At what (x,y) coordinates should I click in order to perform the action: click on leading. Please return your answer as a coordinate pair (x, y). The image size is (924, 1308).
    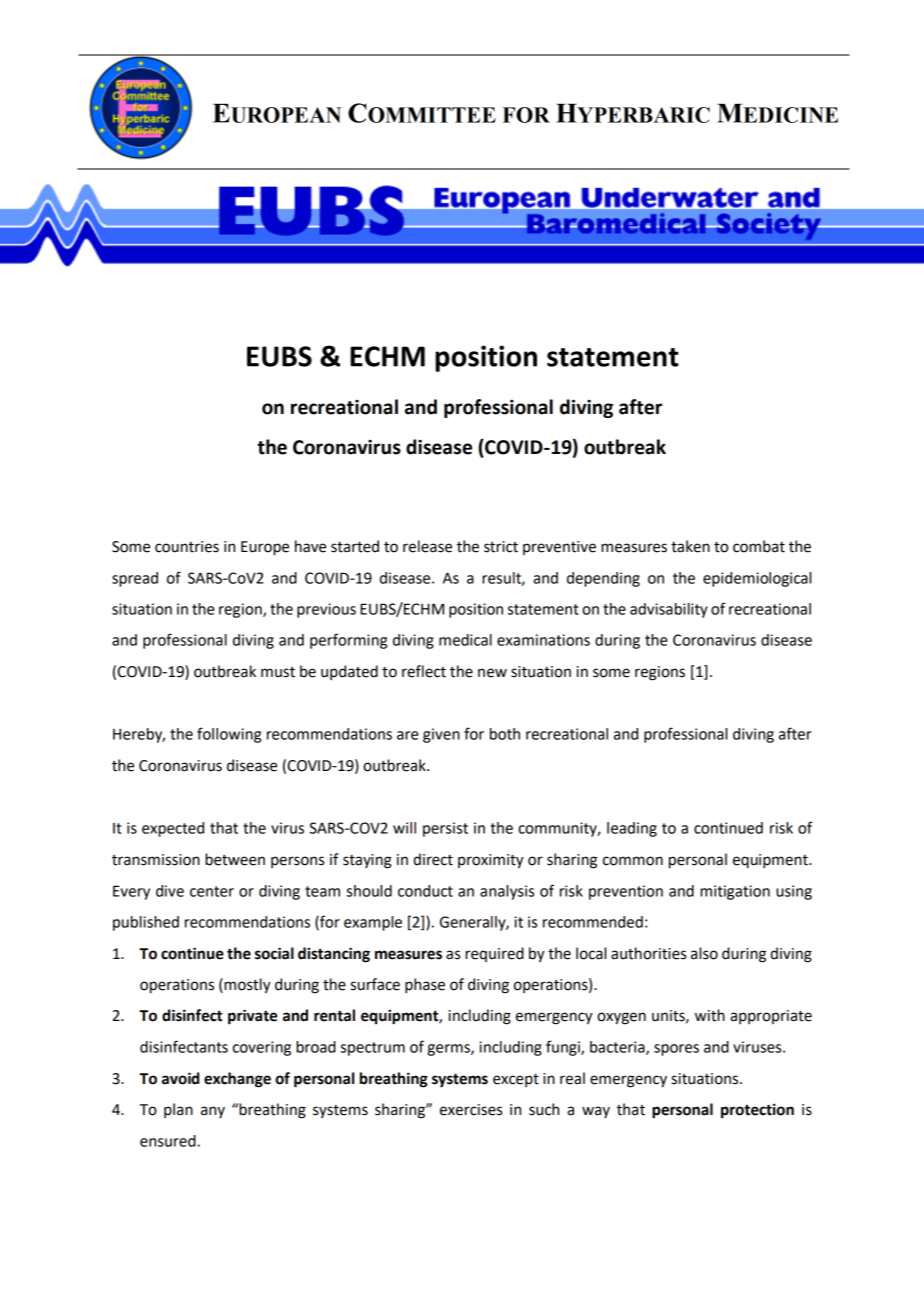
    Looking at the image, I should click on (632, 829).
